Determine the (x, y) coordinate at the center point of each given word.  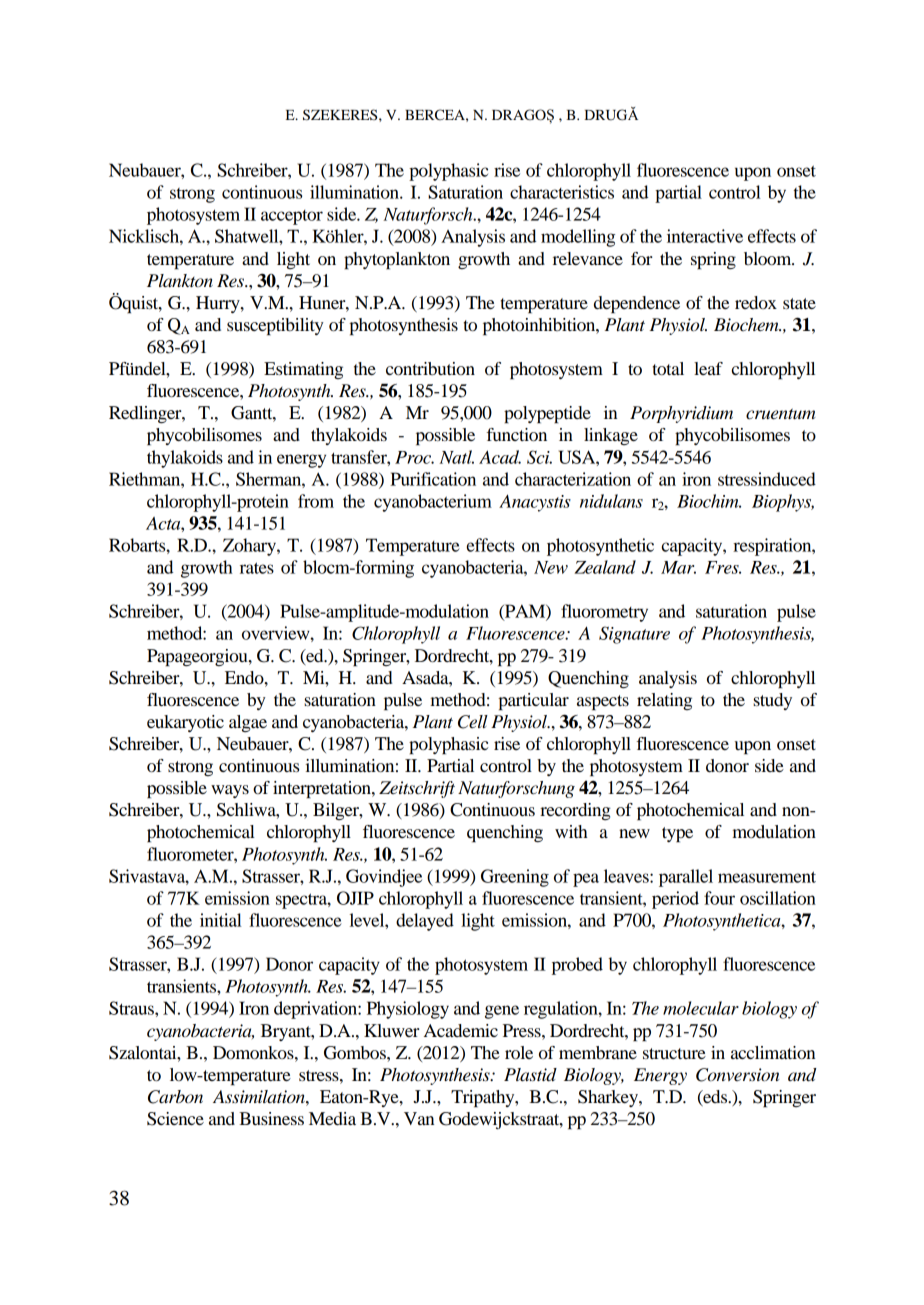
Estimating (303, 370)
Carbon (175, 1097)
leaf (708, 368)
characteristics (562, 192)
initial (221, 920)
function (517, 434)
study (772, 701)
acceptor (292, 217)
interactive (705, 236)
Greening (515, 878)
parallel (686, 878)
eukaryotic (185, 723)
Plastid (530, 1075)
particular (533, 701)
